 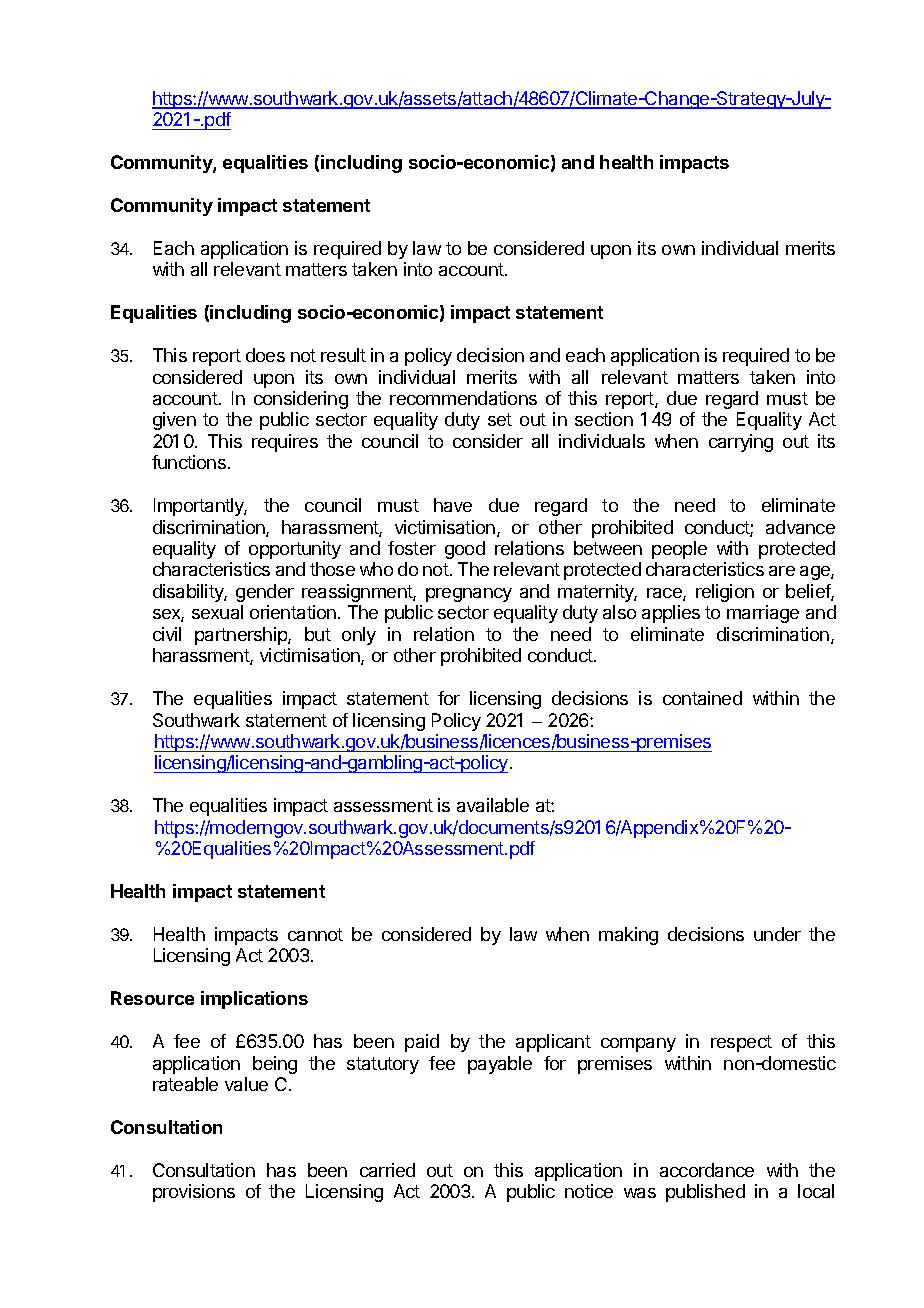 I want to click on recommendations, so click(x=463, y=398).
